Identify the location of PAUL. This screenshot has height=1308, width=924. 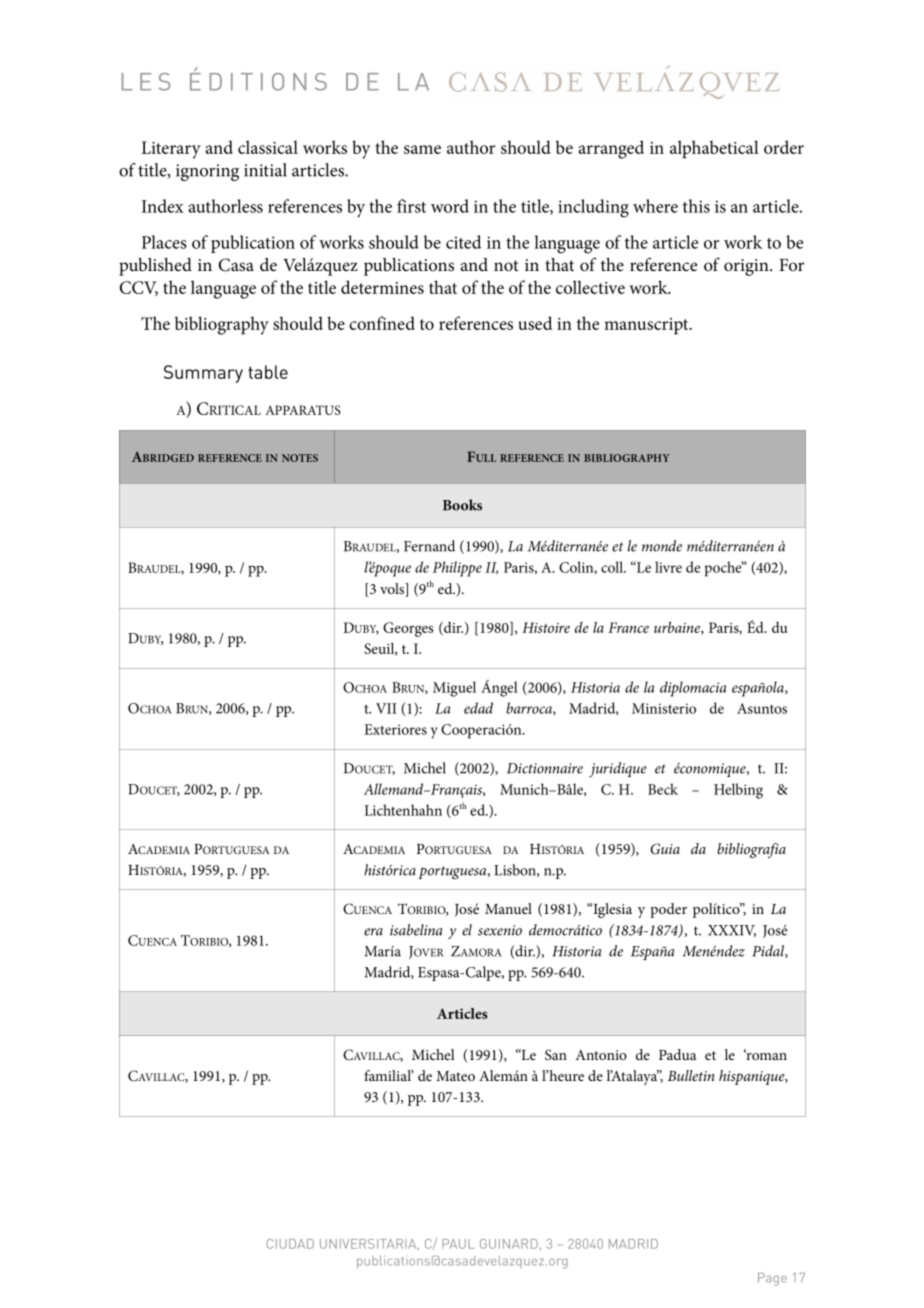
(458, 1244).
